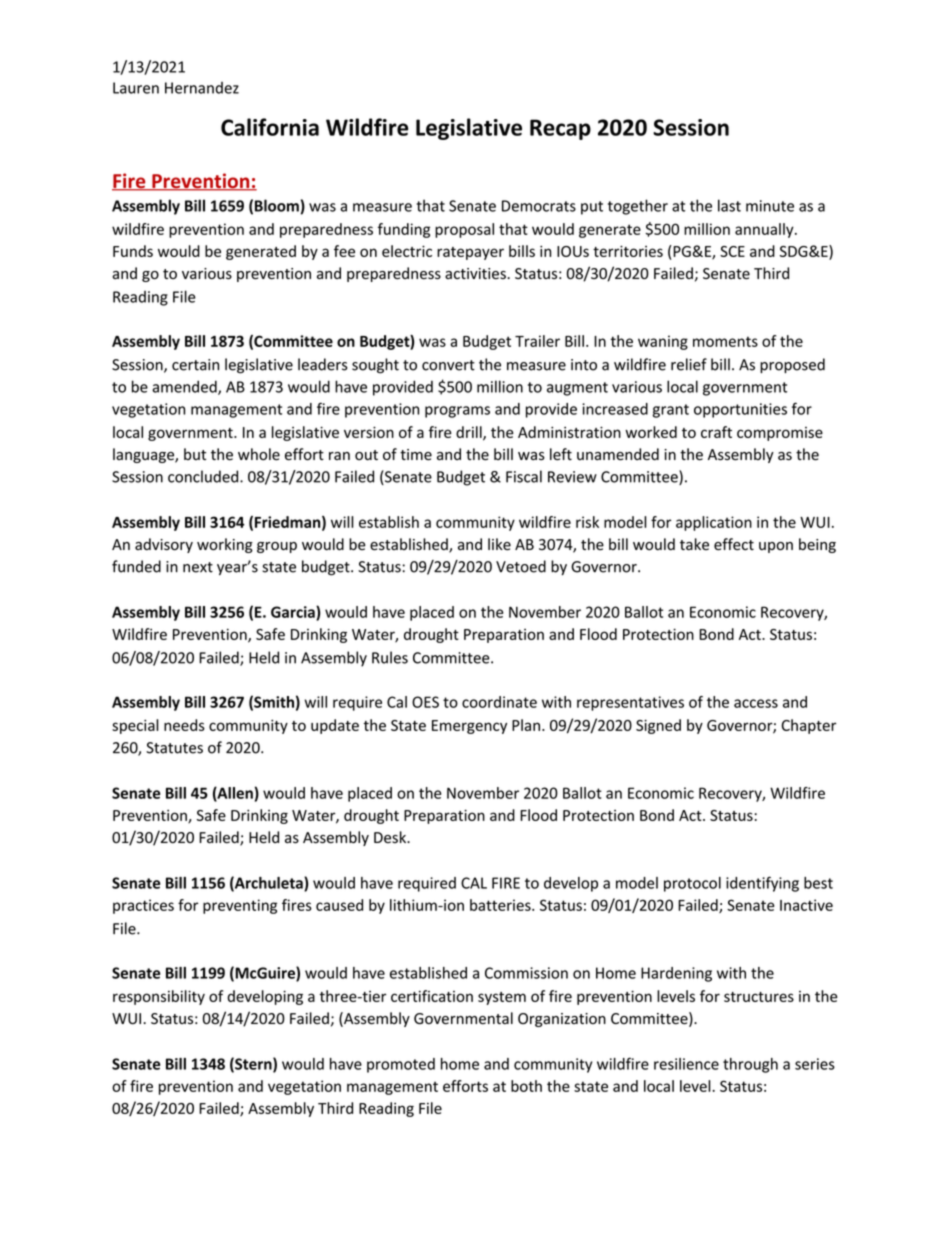  Describe the element at coordinates (448, 365) in the screenshot. I see `convert` at that location.
